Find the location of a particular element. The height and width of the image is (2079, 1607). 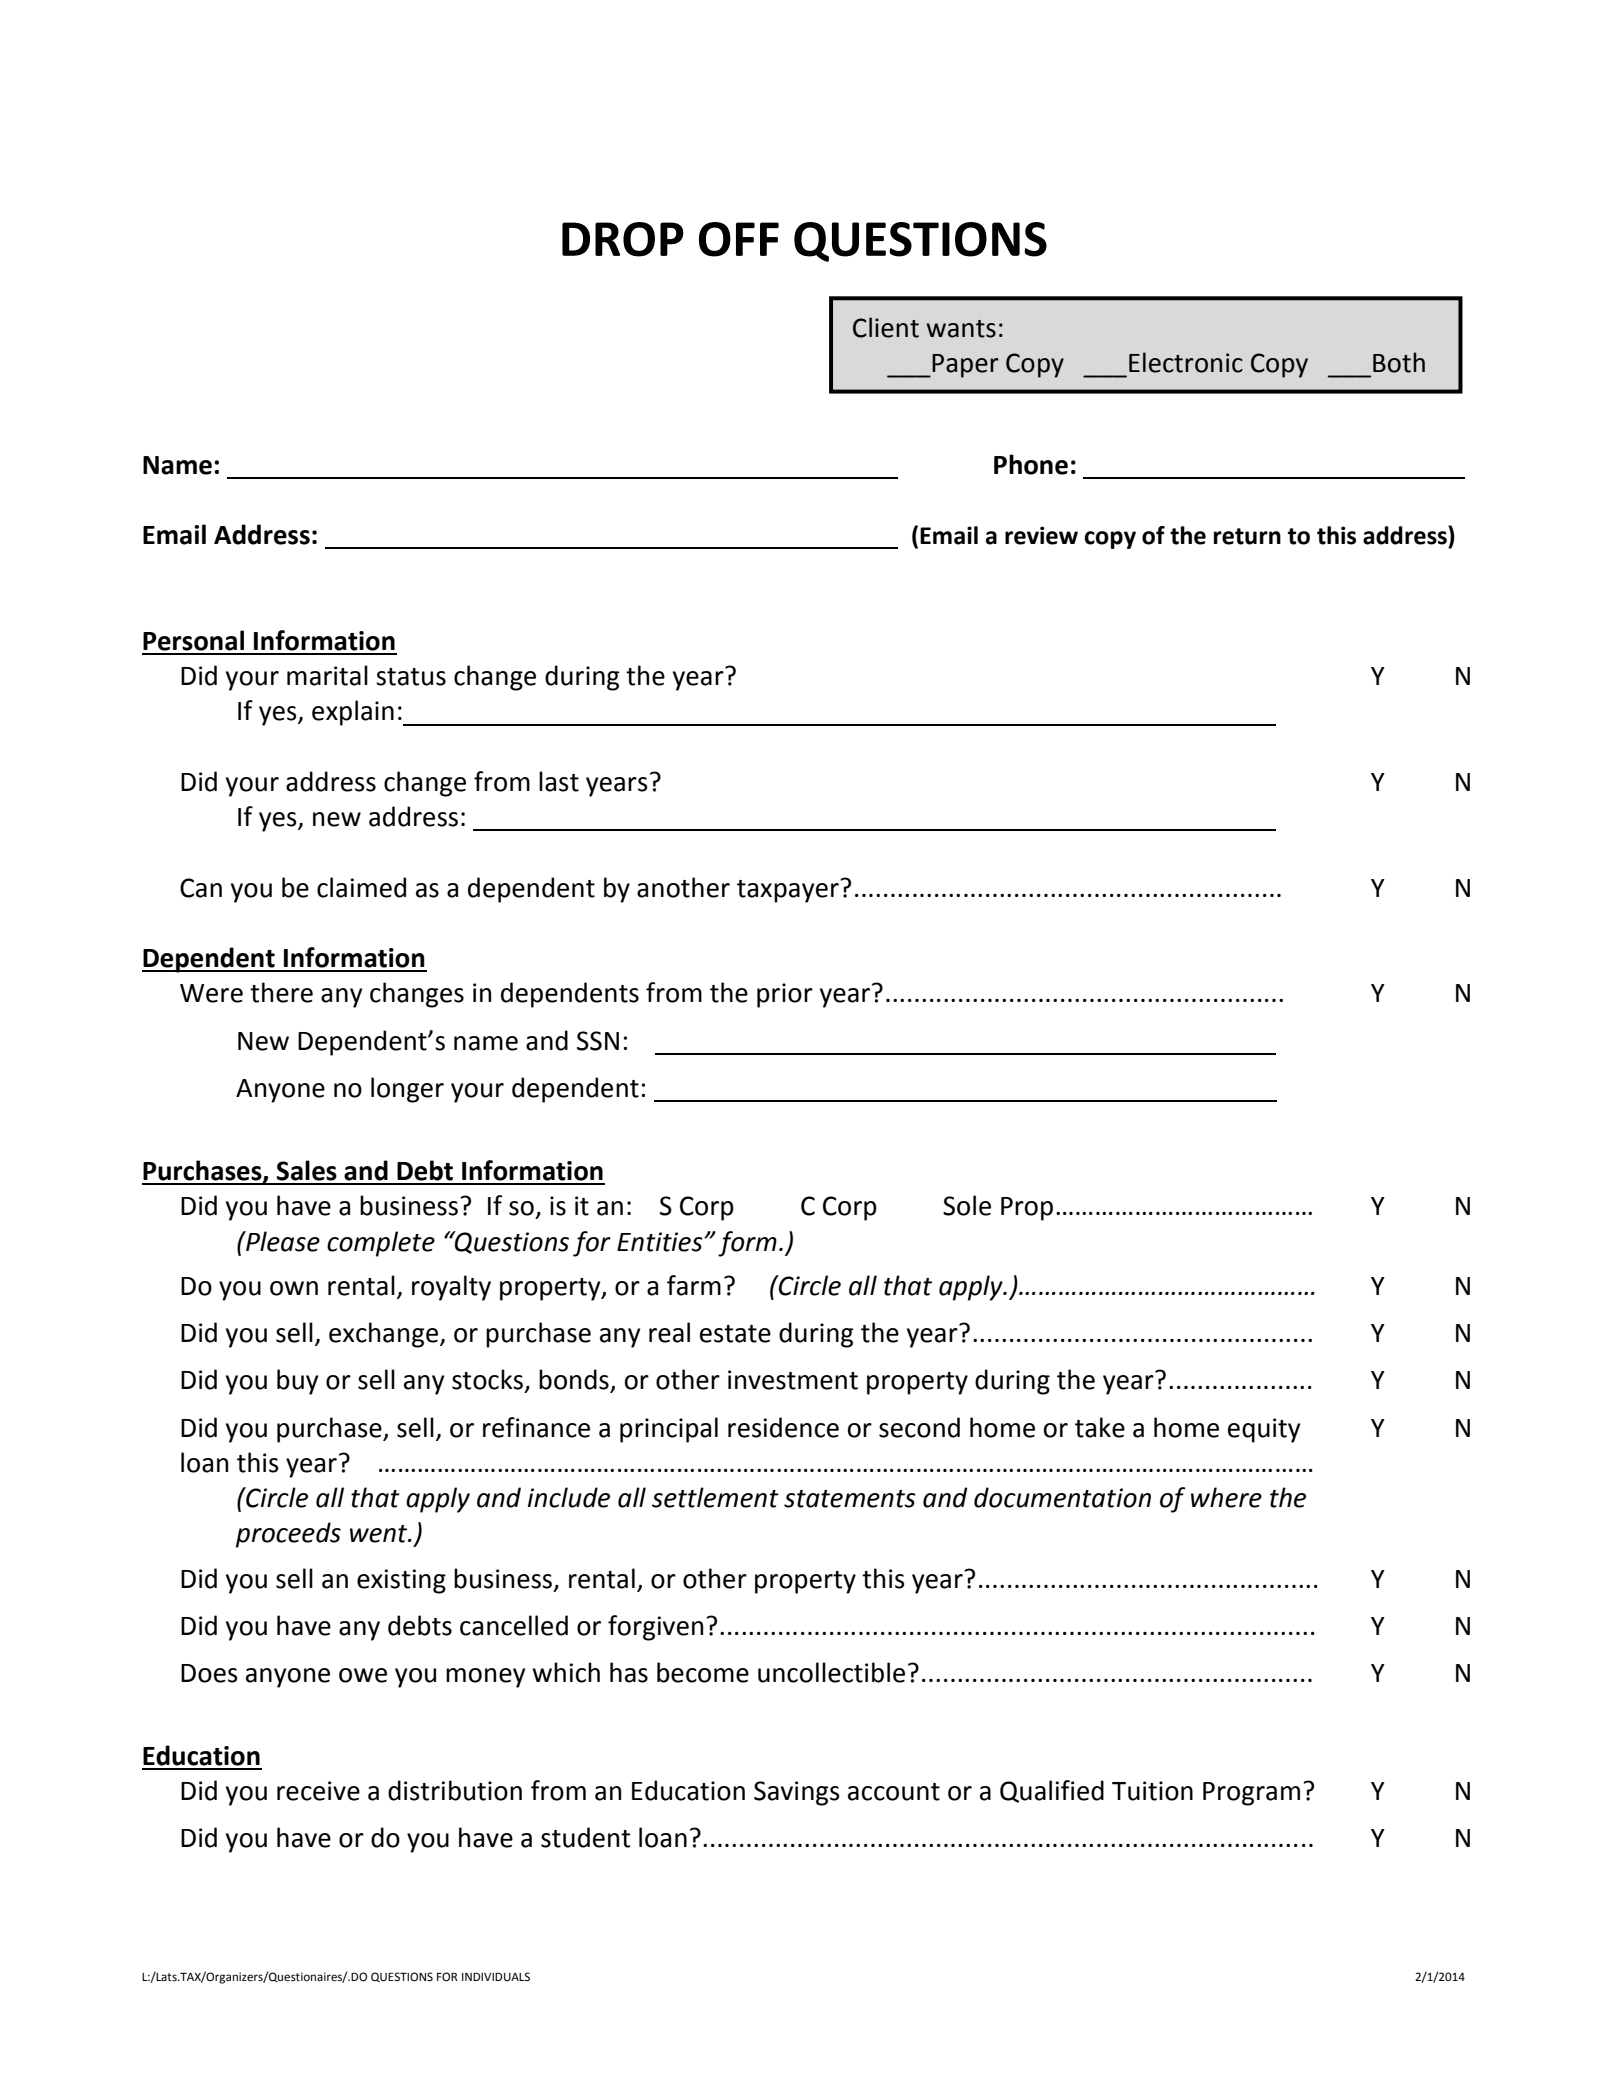

receive is located at coordinates (318, 1791).
